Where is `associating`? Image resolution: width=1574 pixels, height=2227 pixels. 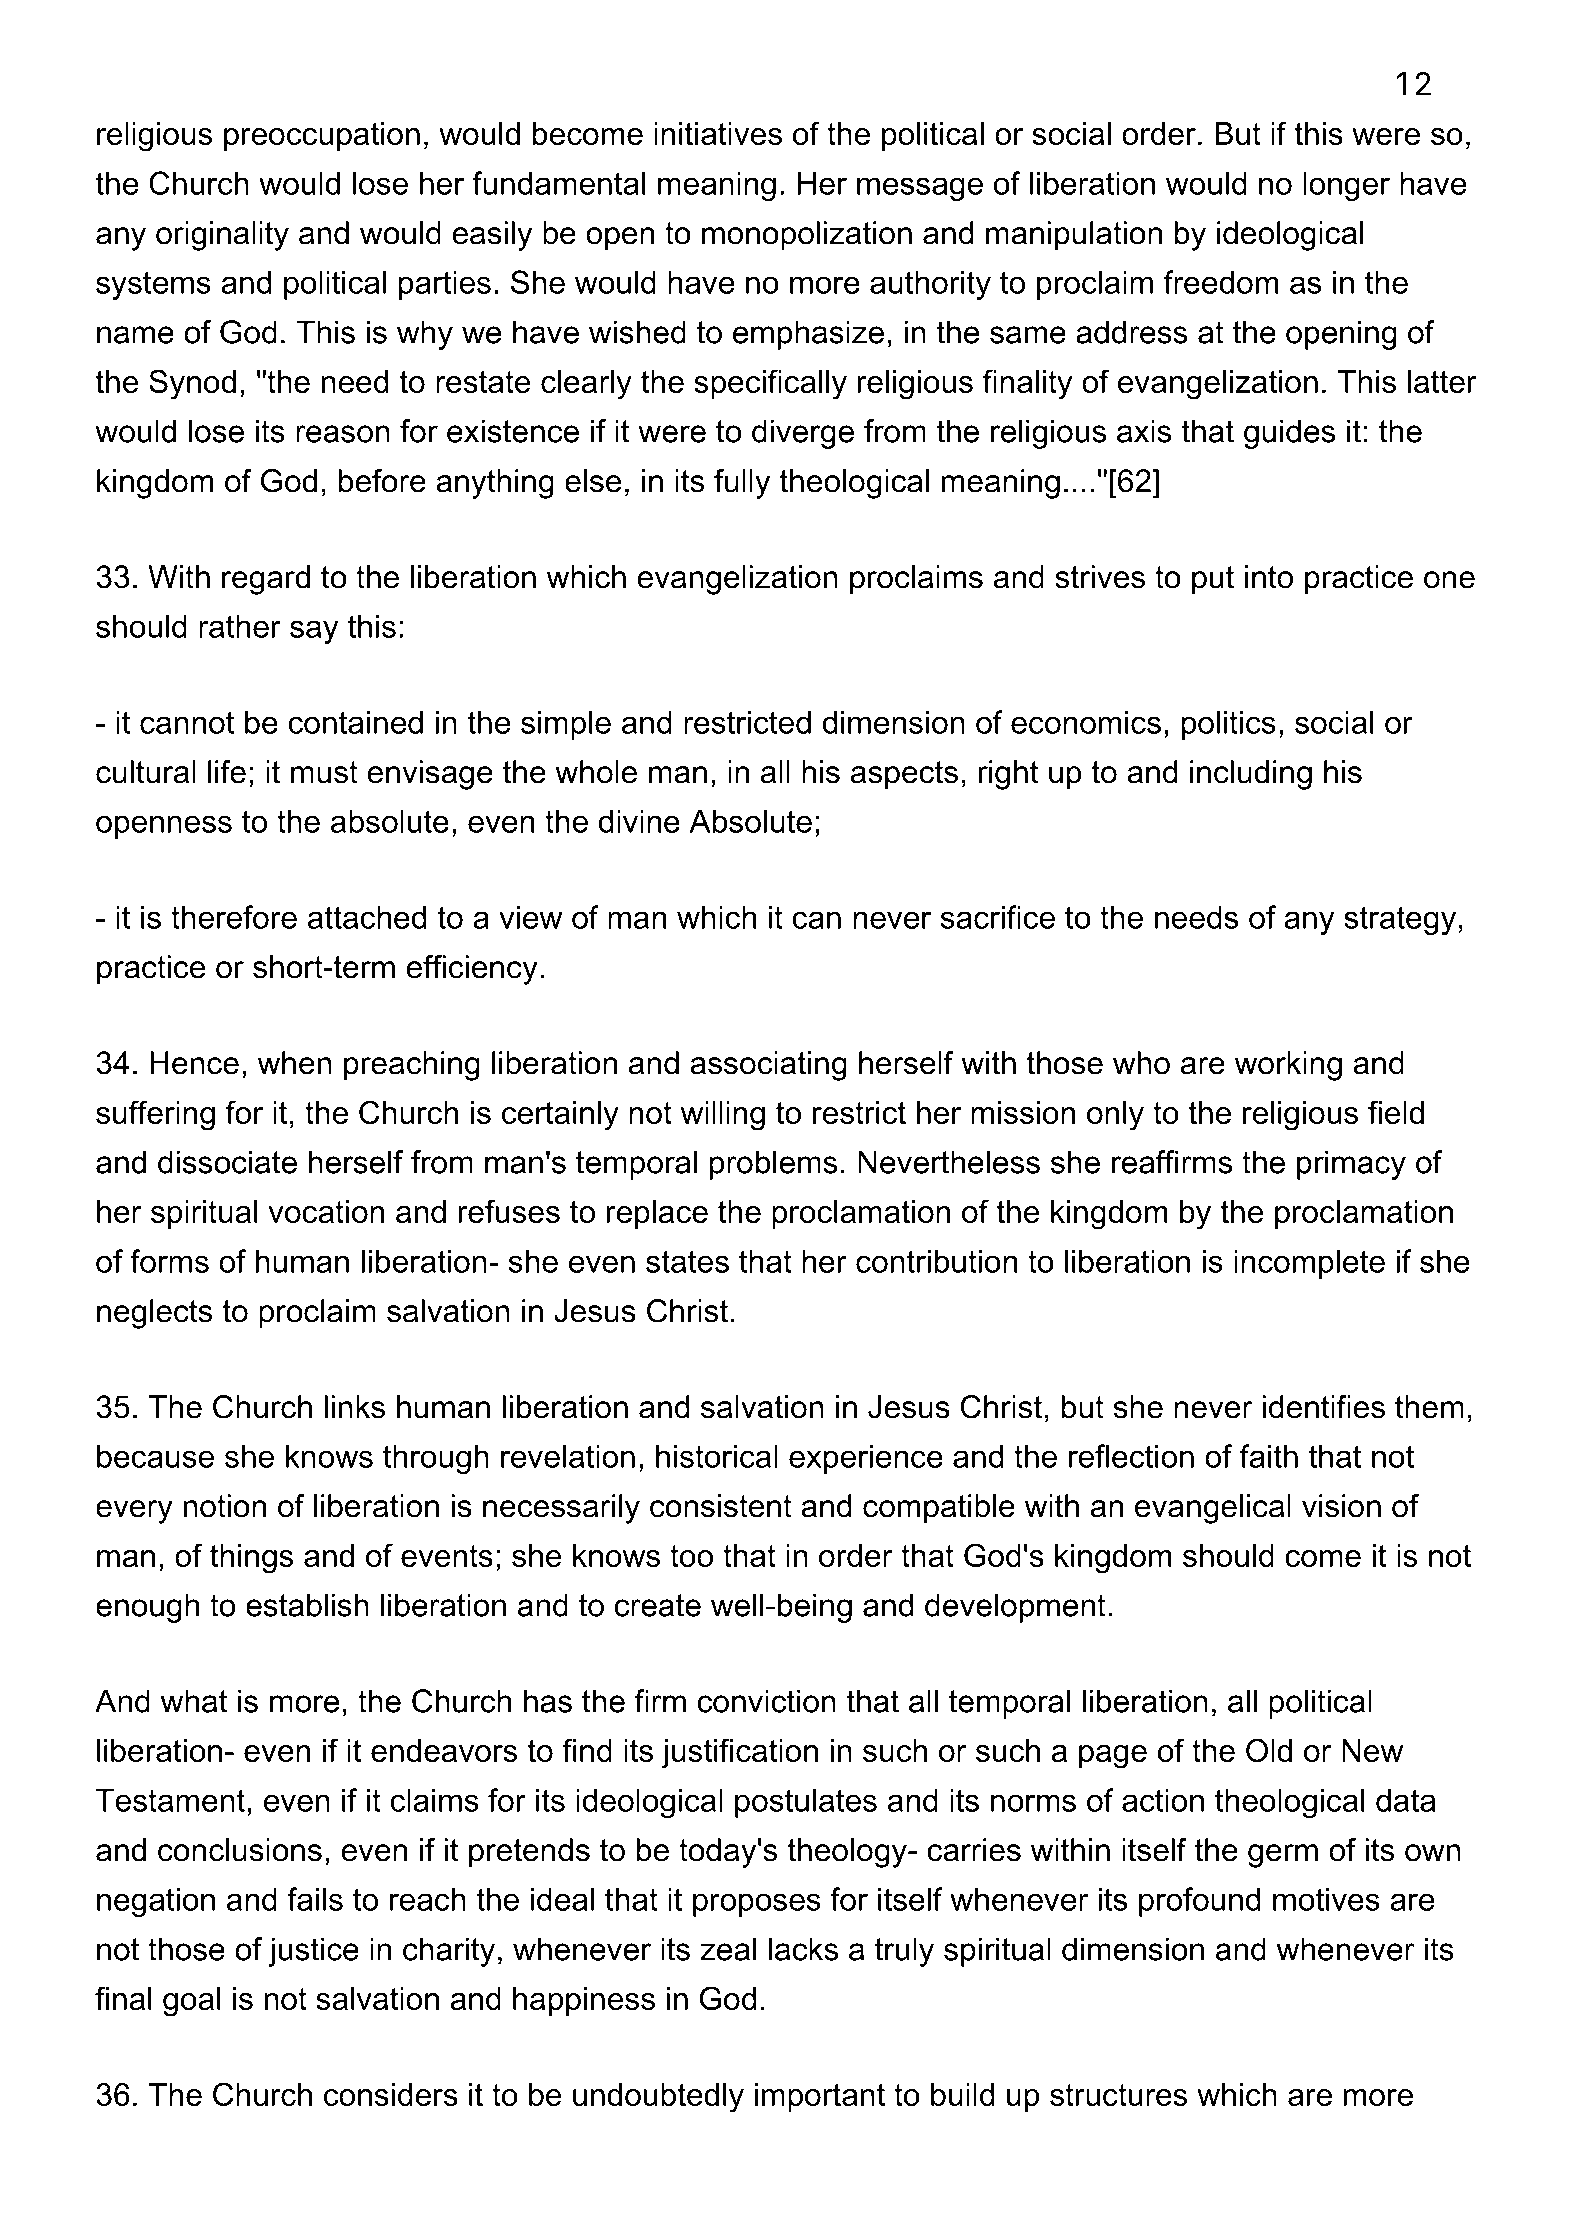
associating is located at coordinates (768, 1066).
